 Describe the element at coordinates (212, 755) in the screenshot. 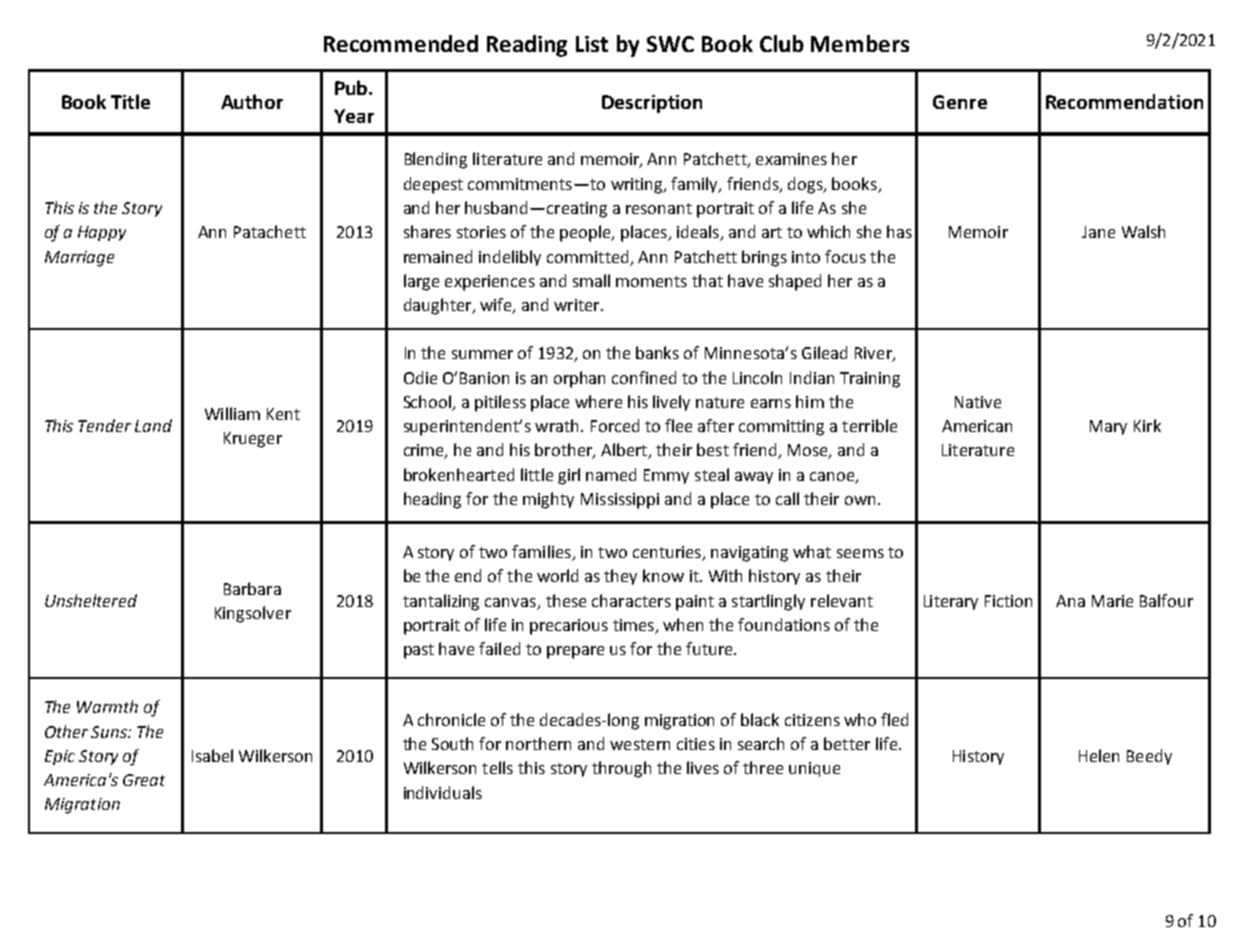

I see `Isabel` at that location.
